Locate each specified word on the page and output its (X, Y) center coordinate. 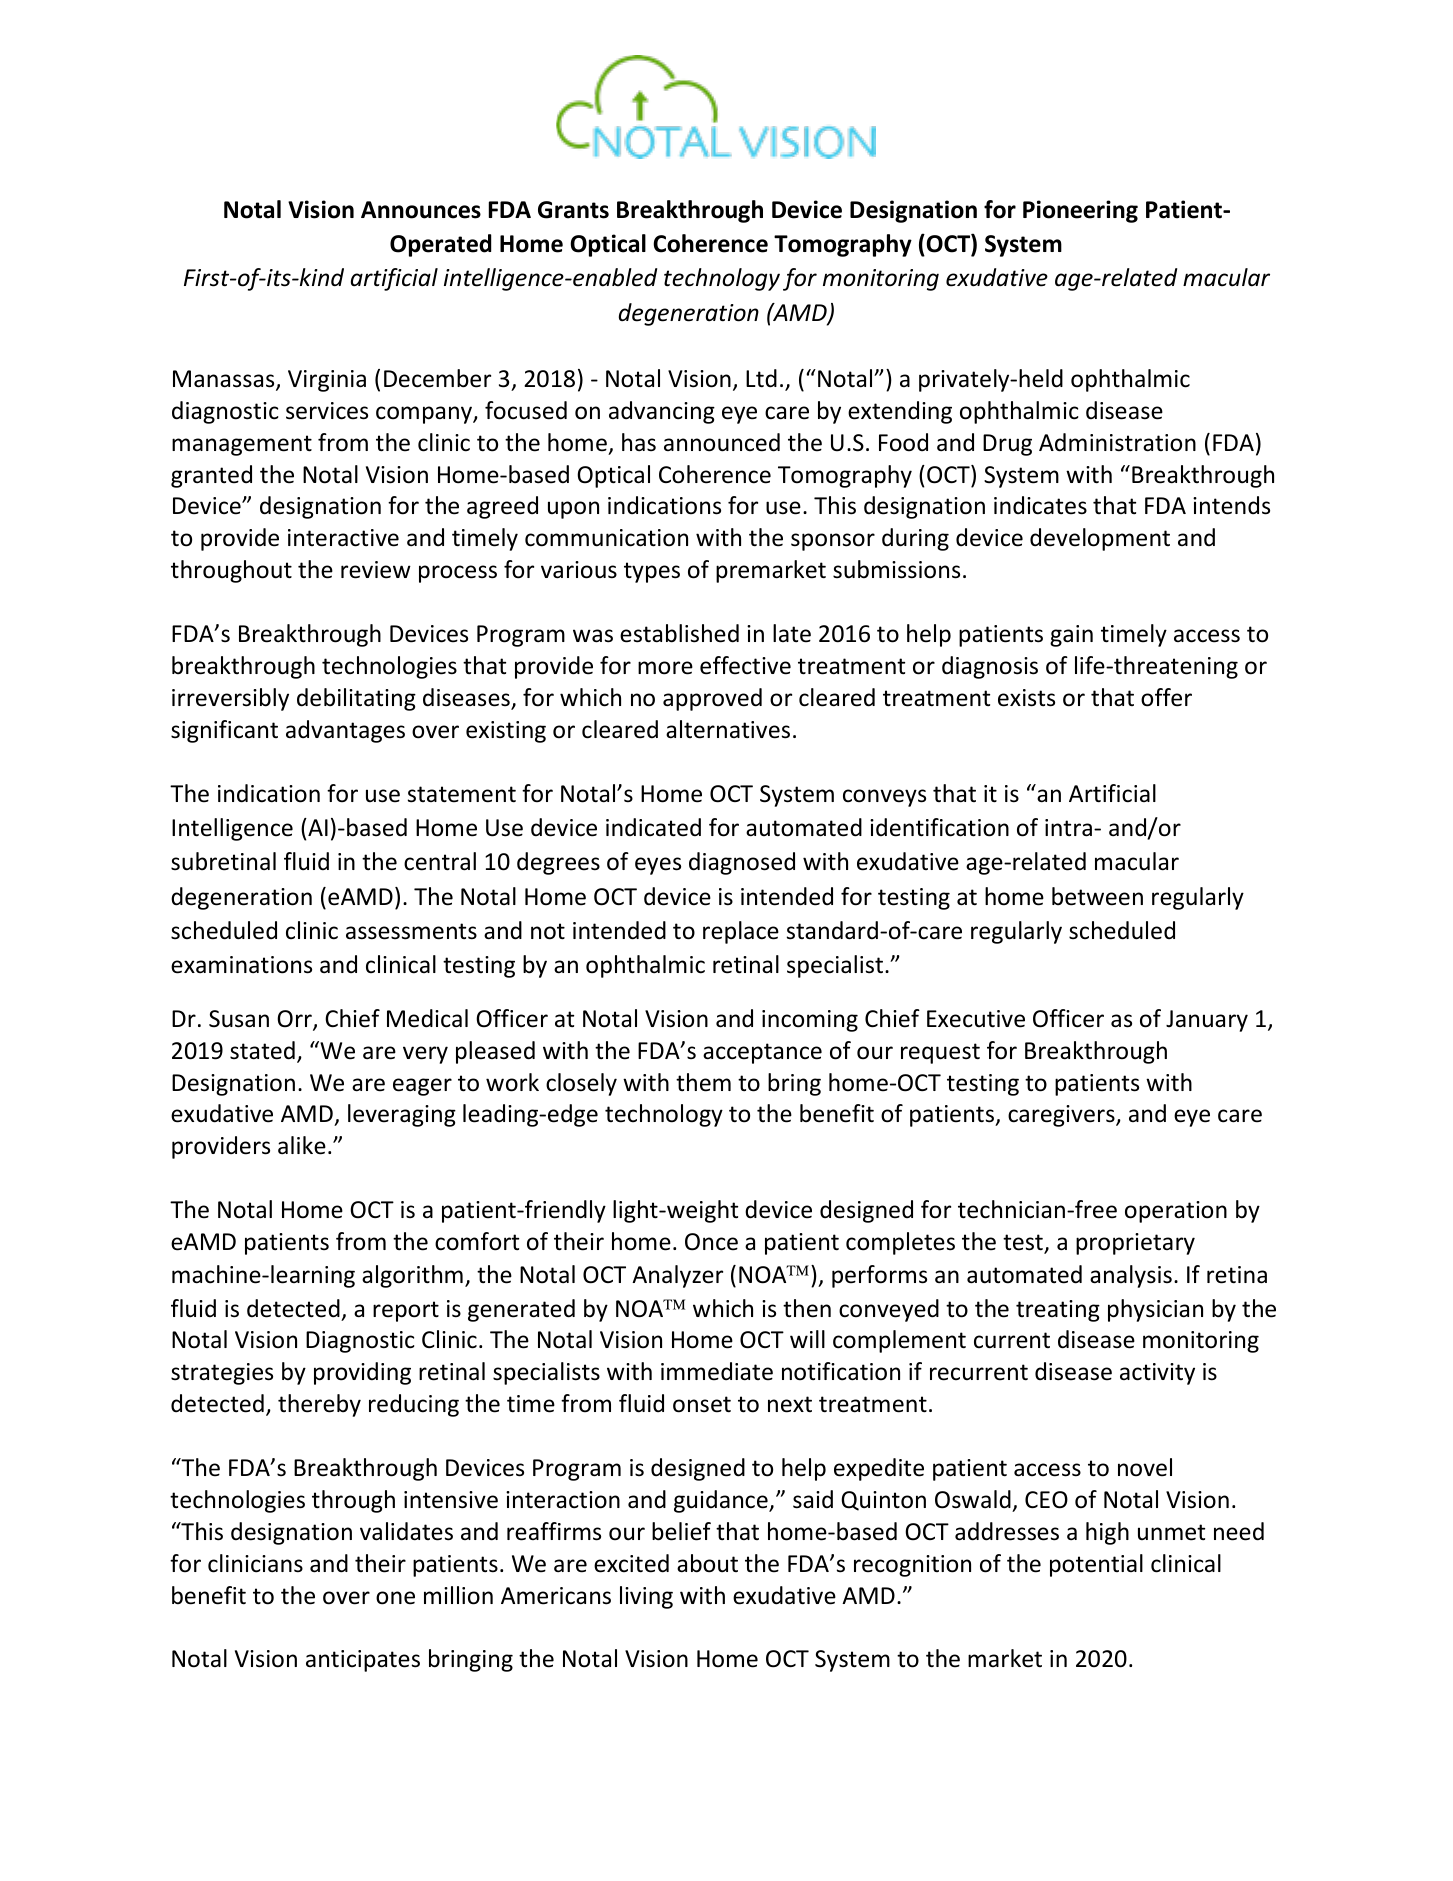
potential (1096, 1565)
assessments (411, 931)
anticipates (363, 1661)
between (1097, 896)
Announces (421, 210)
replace (741, 932)
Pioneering (1080, 211)
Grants (573, 210)
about (707, 1563)
